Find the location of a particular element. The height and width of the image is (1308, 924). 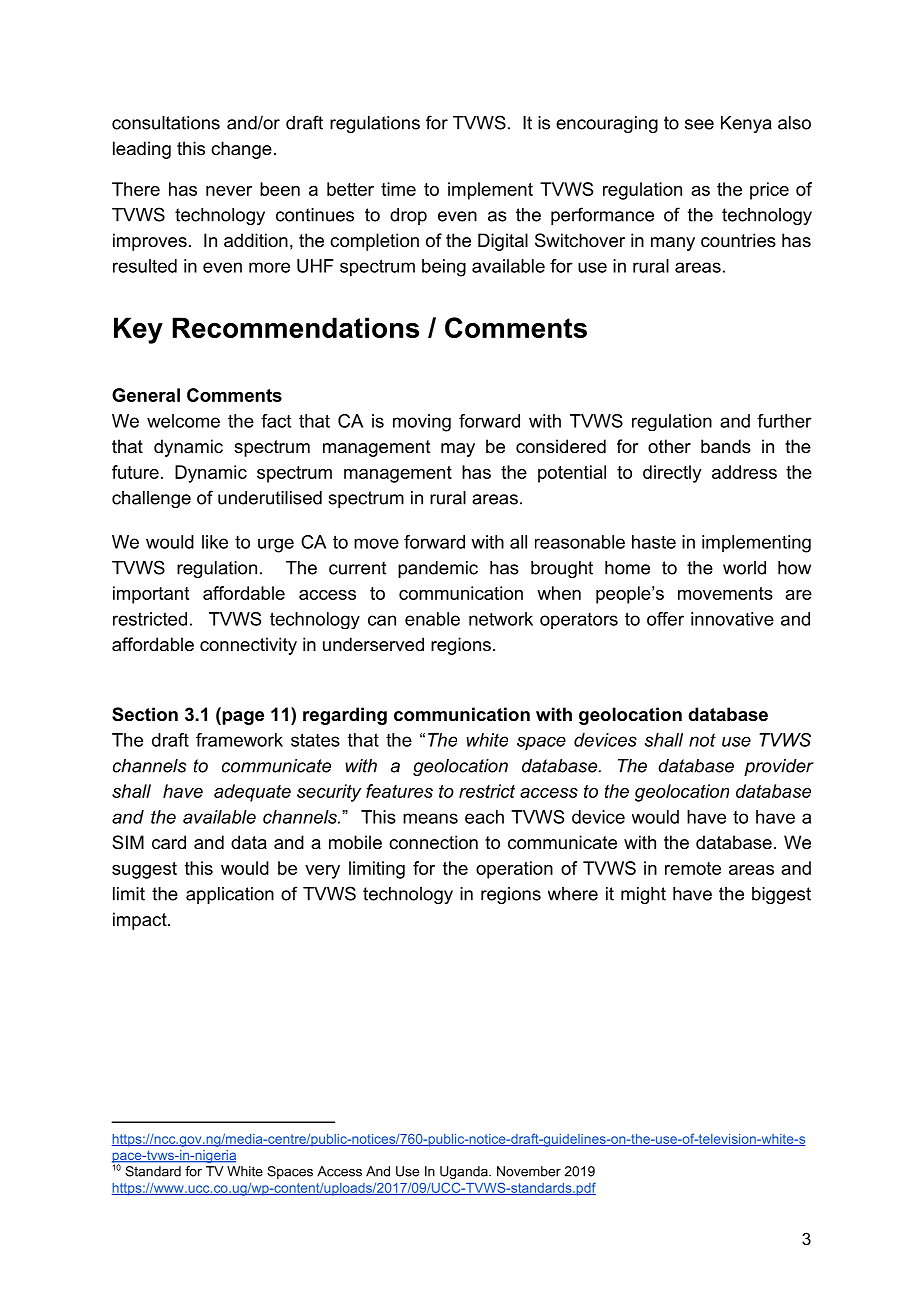

time is located at coordinates (398, 189).
